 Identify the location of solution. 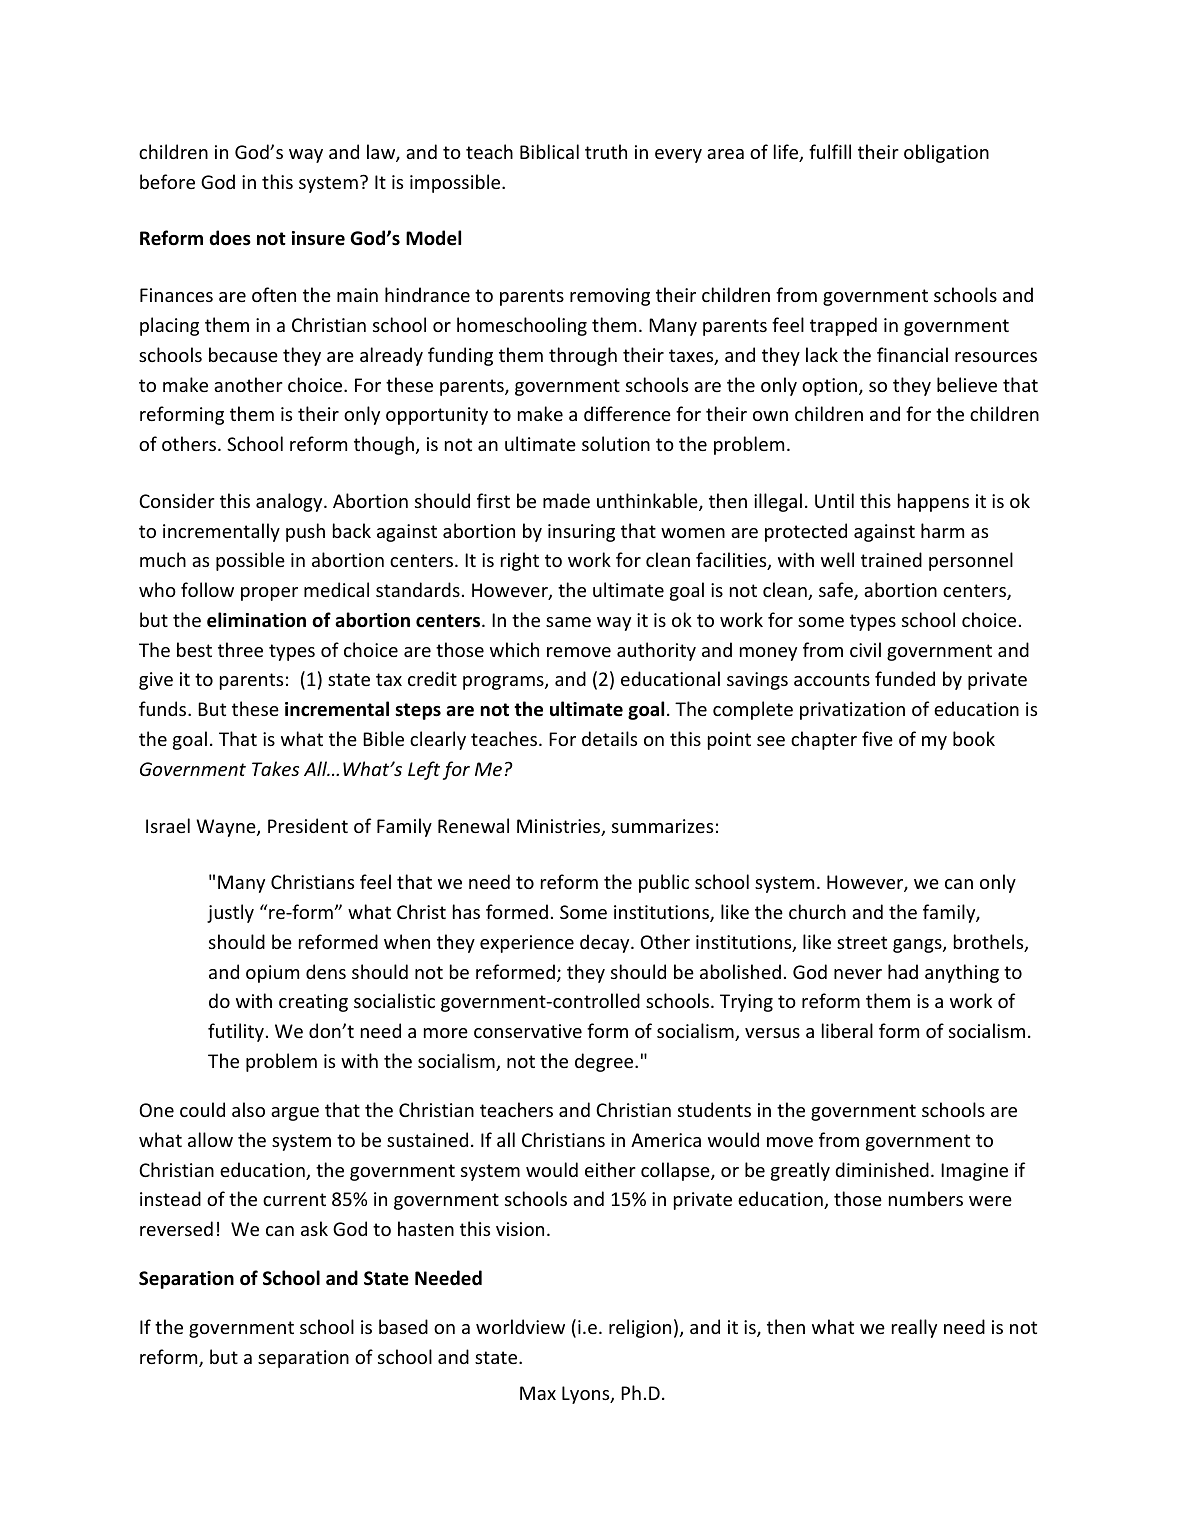
(616, 443).
